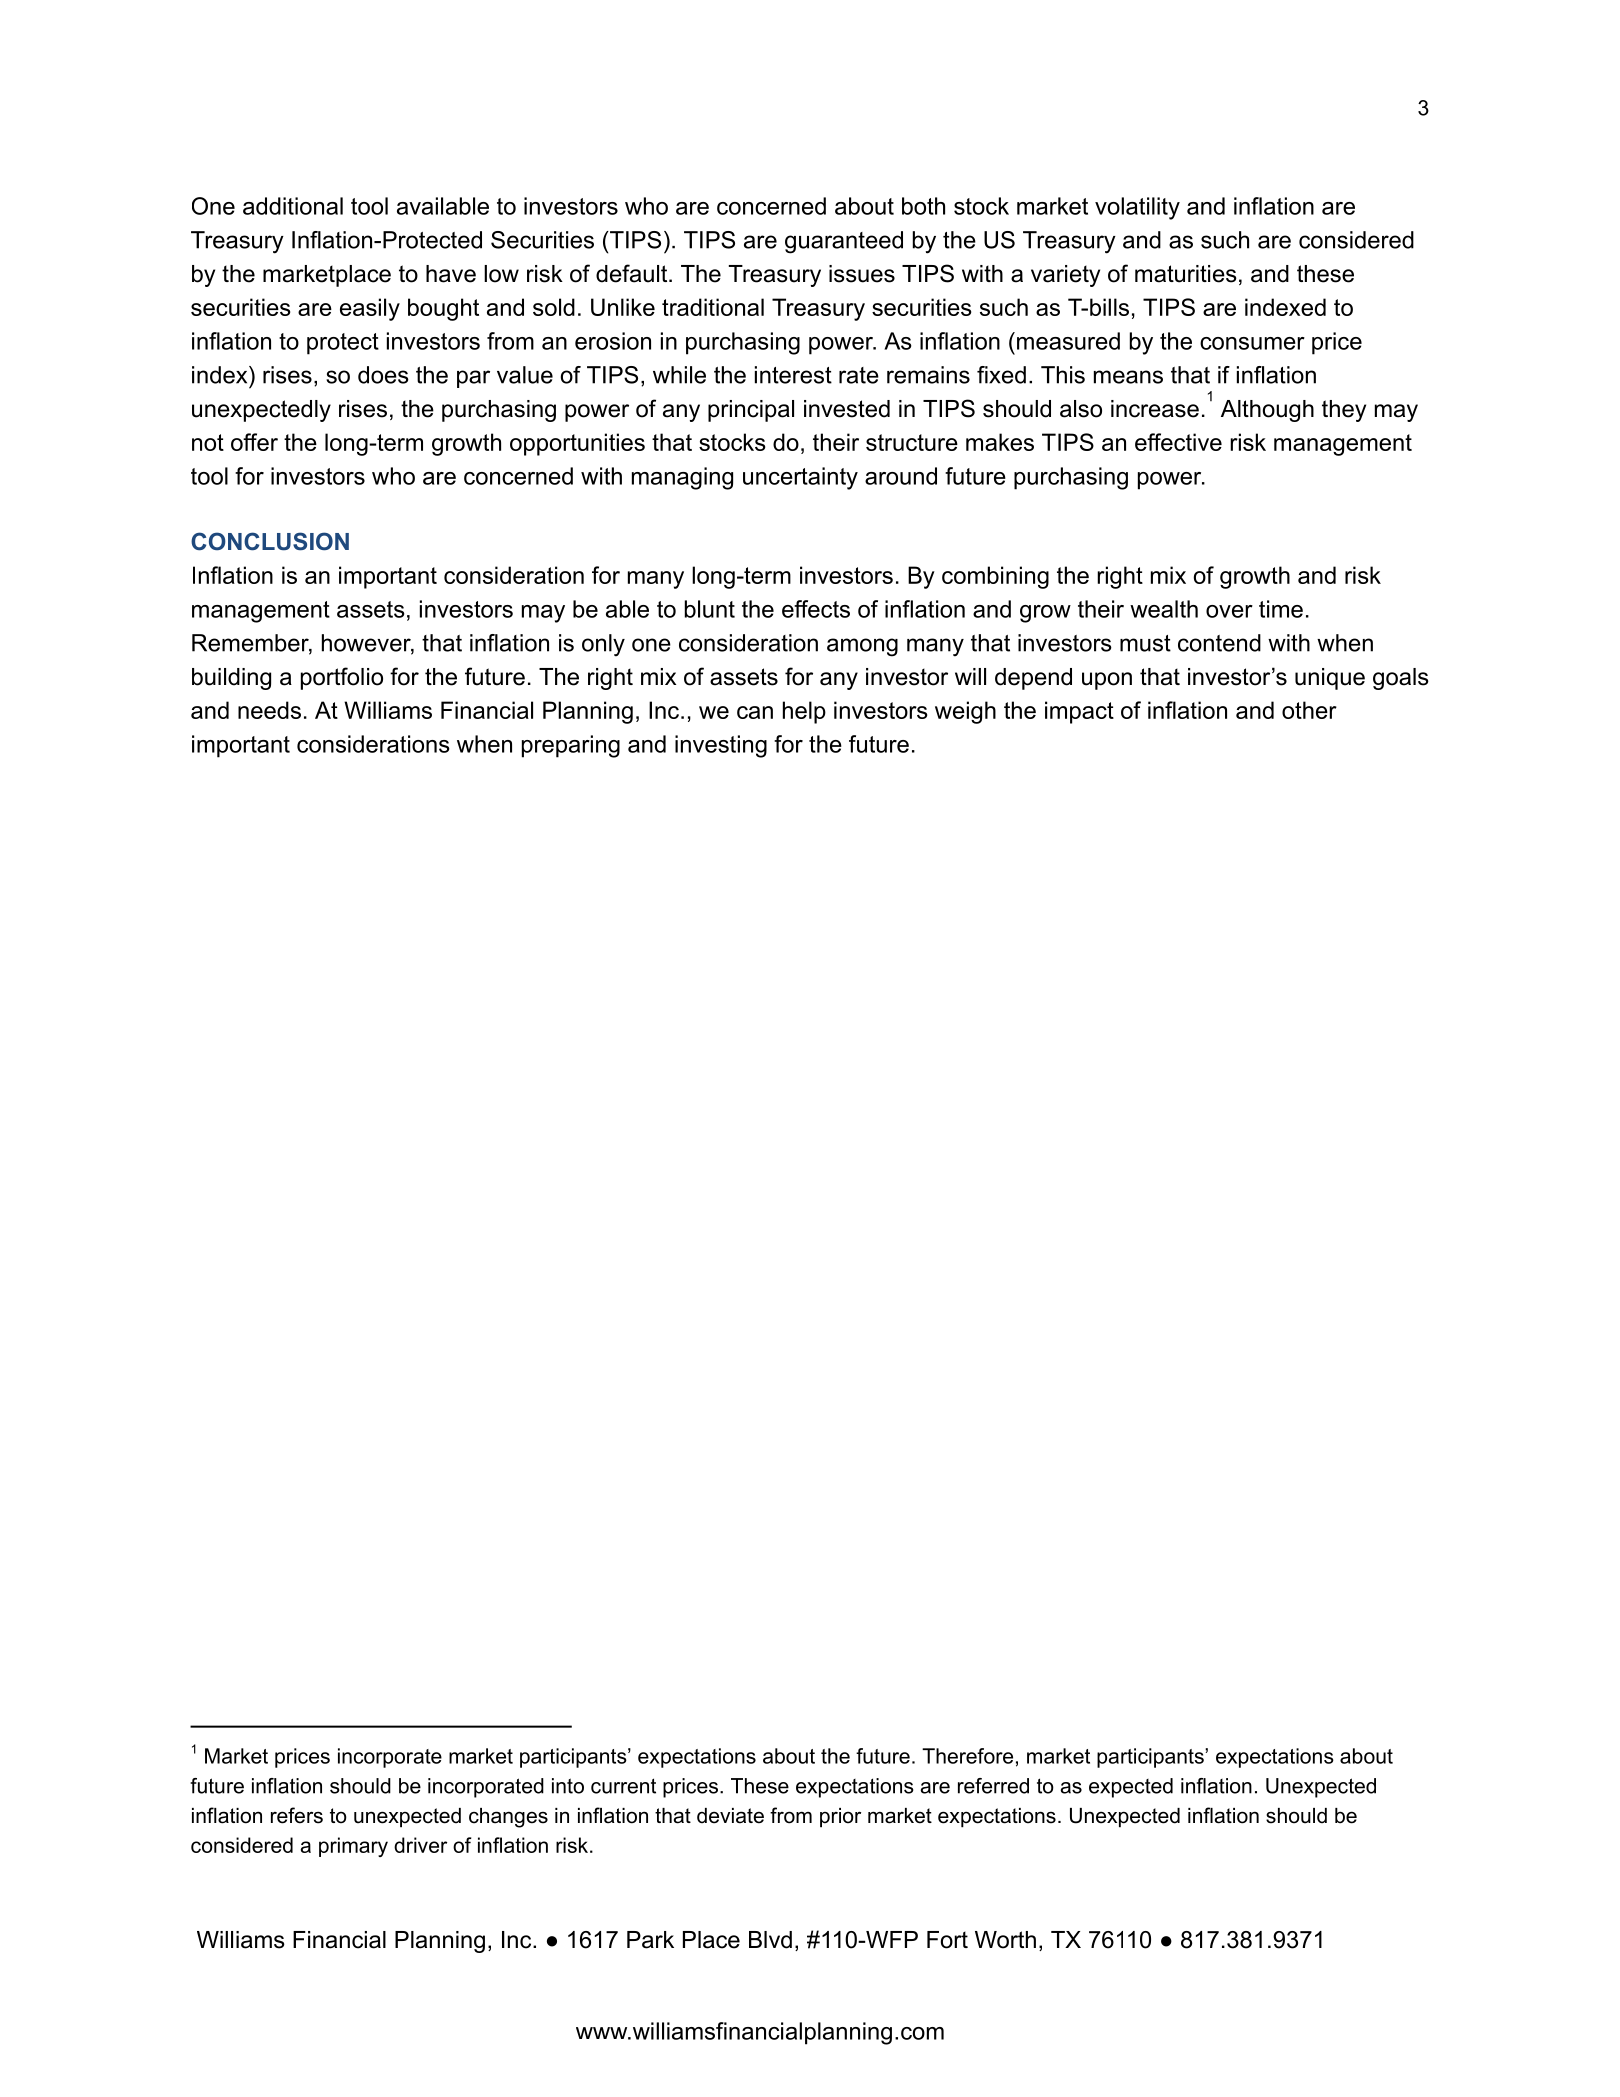 This screenshot has width=1620, height=2097. What do you see at coordinates (571, 746) in the screenshot?
I see `preparing` at bounding box center [571, 746].
